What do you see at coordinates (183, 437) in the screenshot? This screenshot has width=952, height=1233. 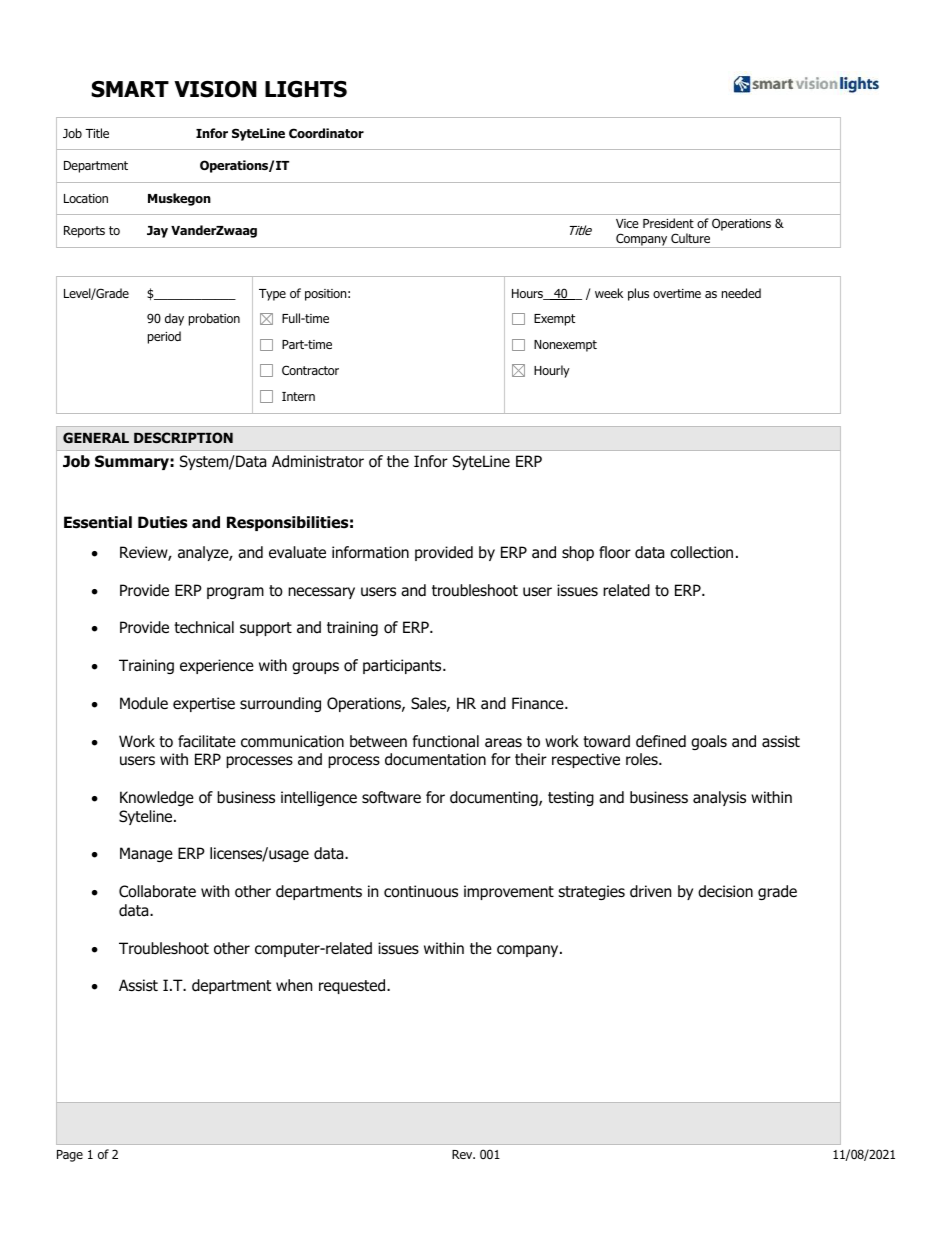 I see `DESCRIPTION` at bounding box center [183, 437].
